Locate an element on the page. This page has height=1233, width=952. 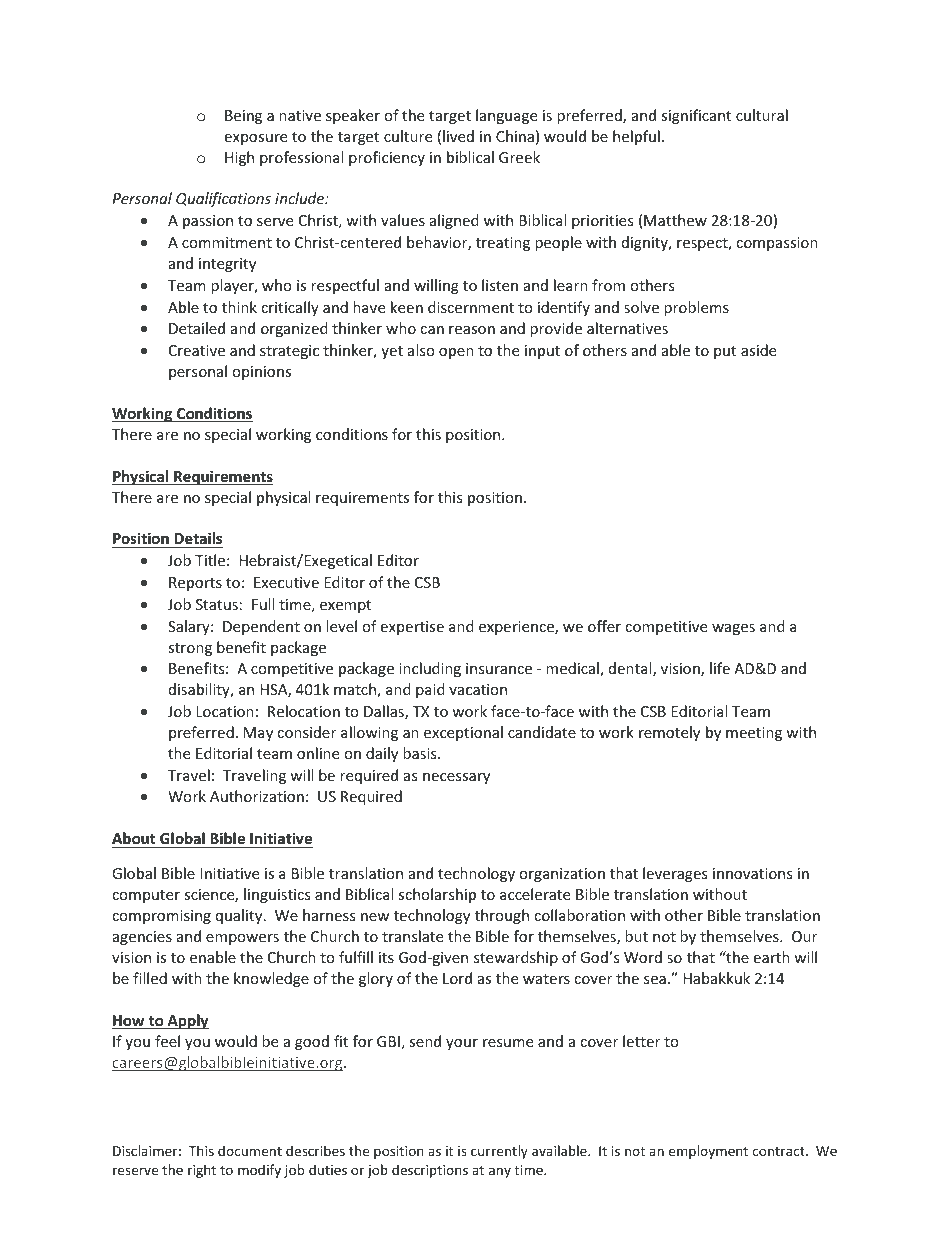
lived is located at coordinates (458, 136).
